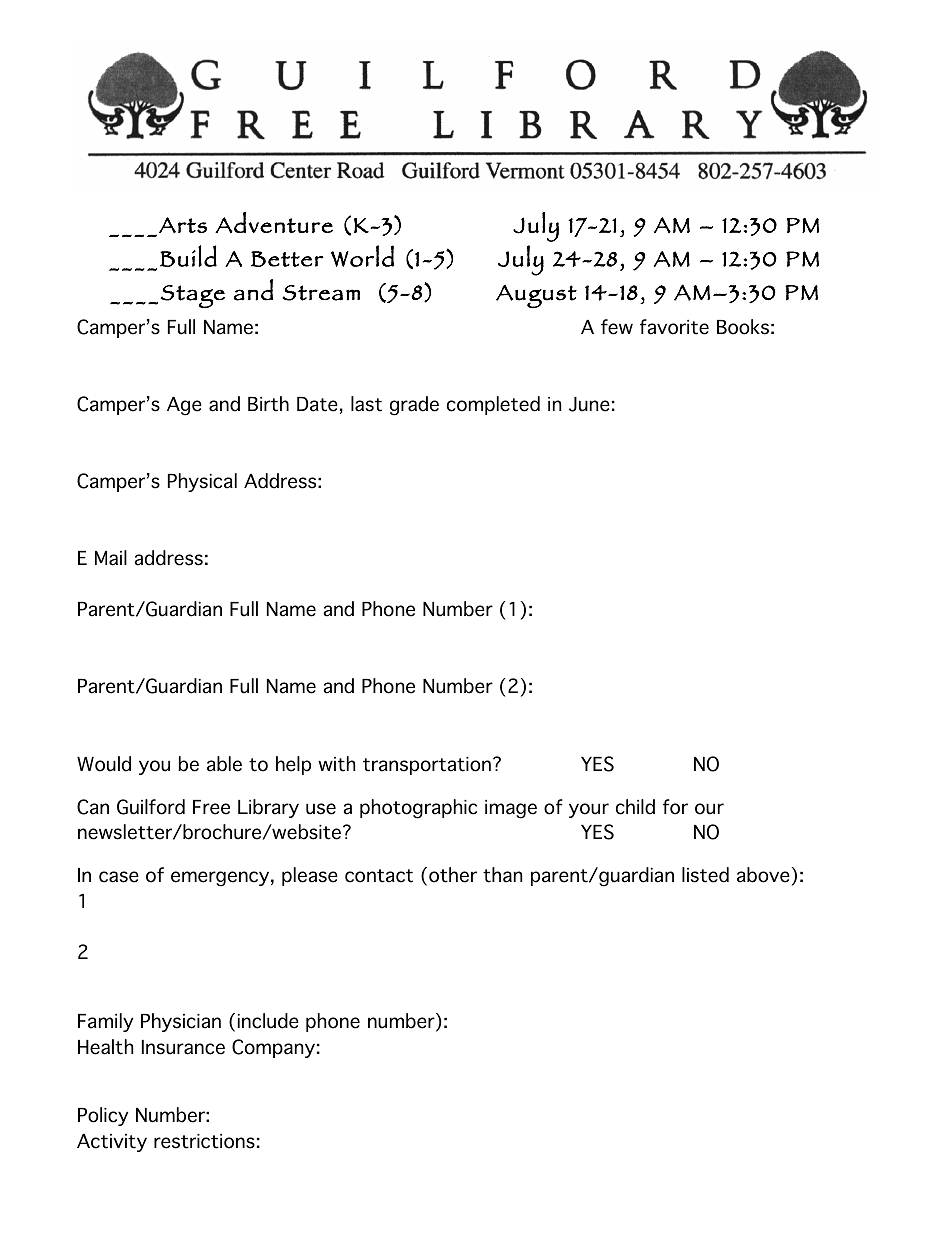 This page has height=1233, width=952. Describe the element at coordinates (274, 222) in the page. I see `Adventure` at that location.
